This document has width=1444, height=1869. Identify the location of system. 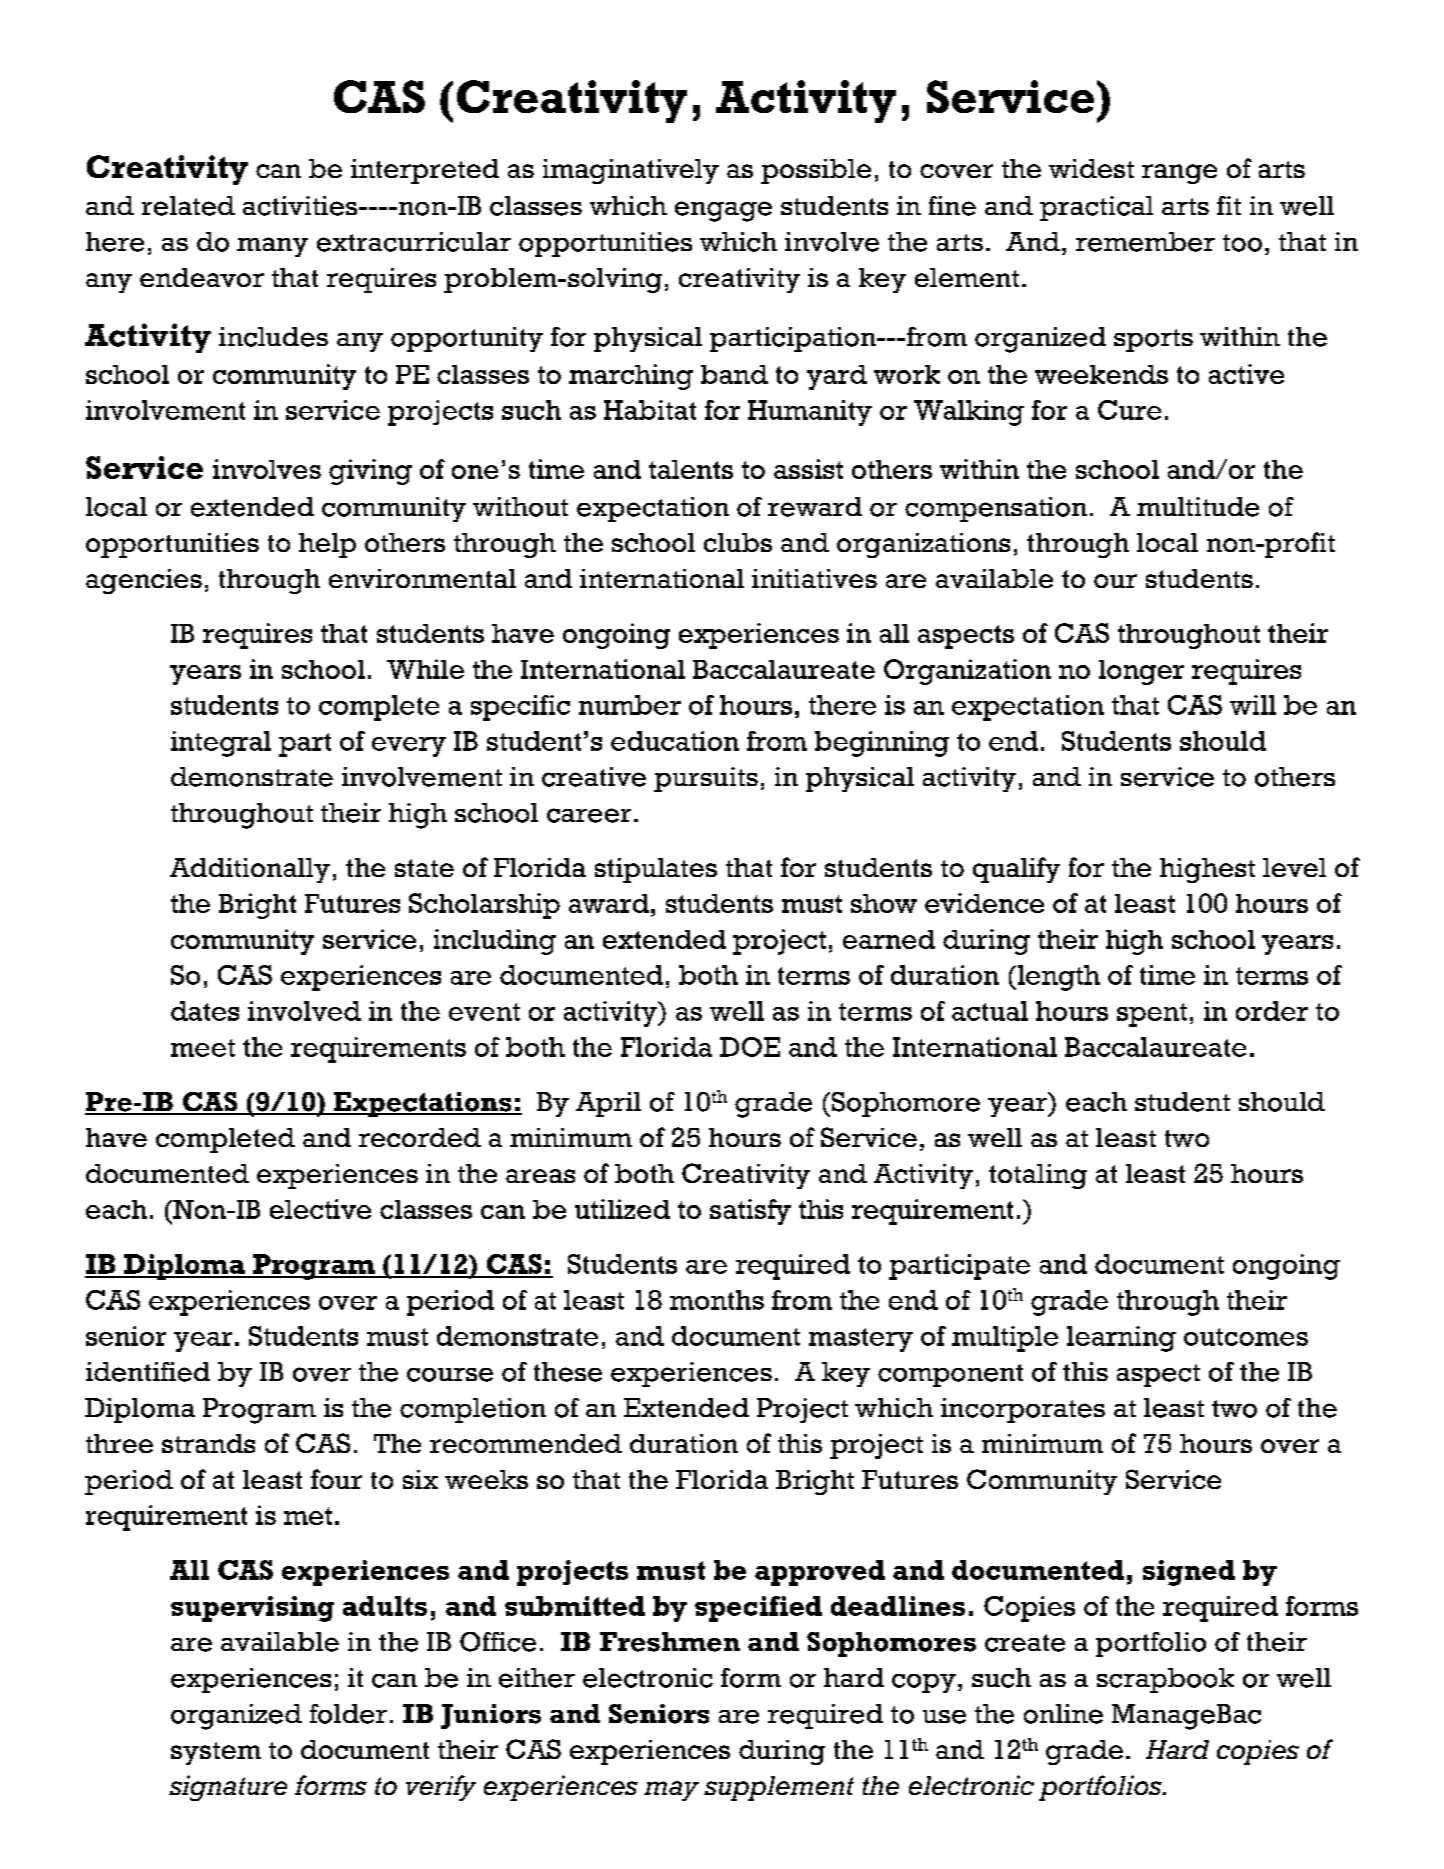
(216, 1753).
